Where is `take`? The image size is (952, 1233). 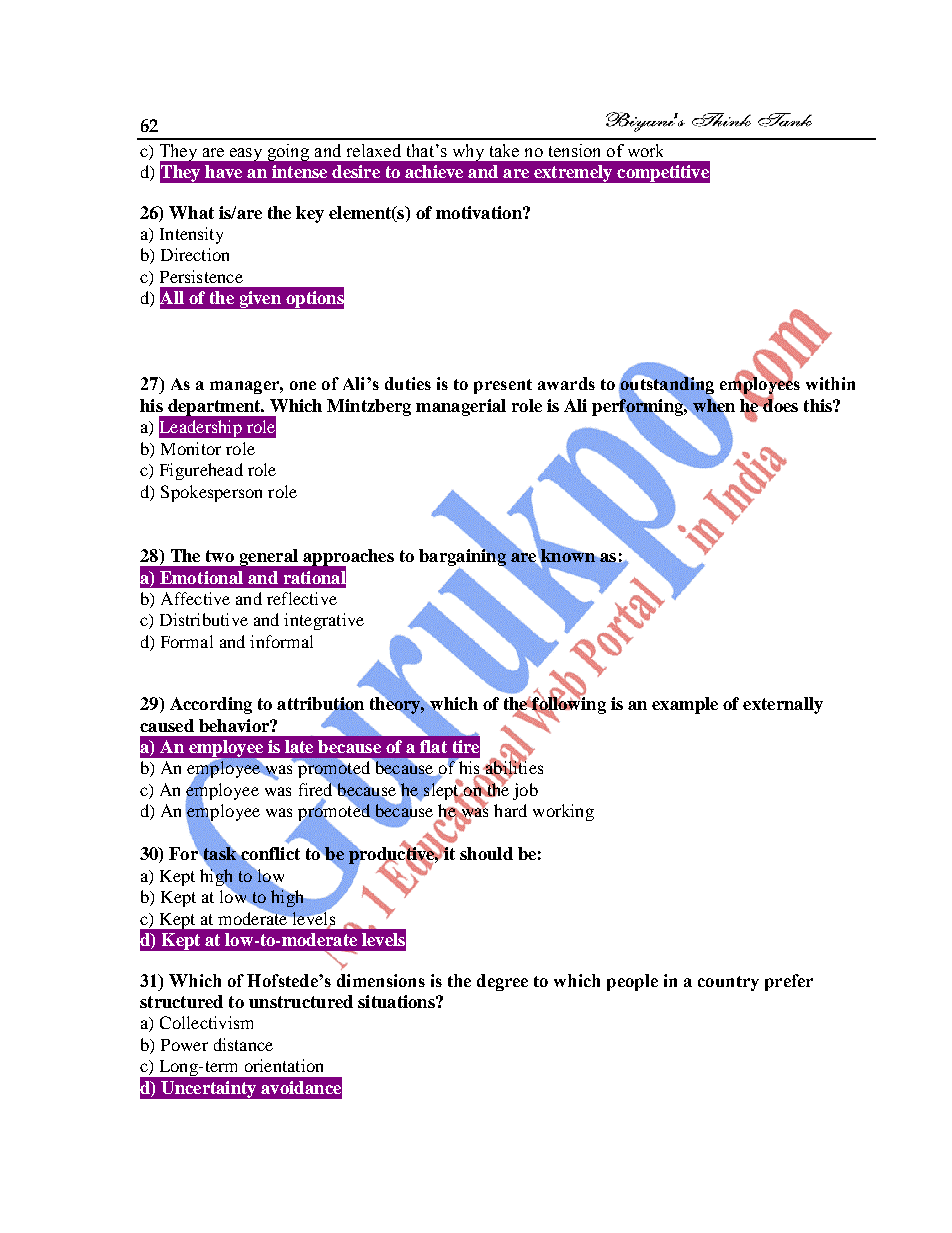
take is located at coordinates (504, 150).
